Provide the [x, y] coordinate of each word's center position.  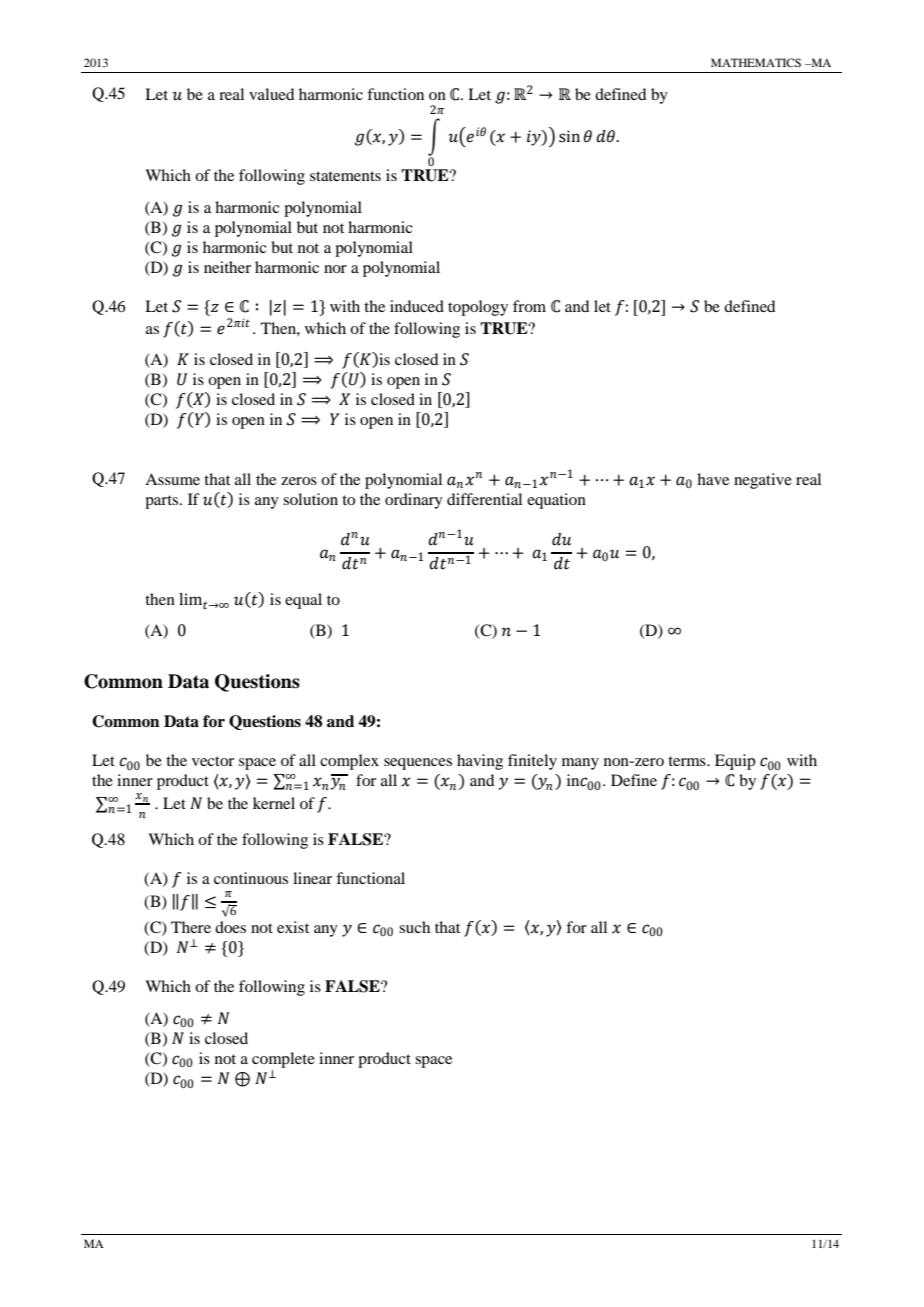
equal [303, 601]
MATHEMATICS [756, 62]
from [529, 306]
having [480, 762]
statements [345, 176]
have [713, 479]
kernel [274, 803]
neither [227, 267]
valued [271, 94]
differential [484, 499]
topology [478, 308]
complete [283, 1060]
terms [688, 761]
